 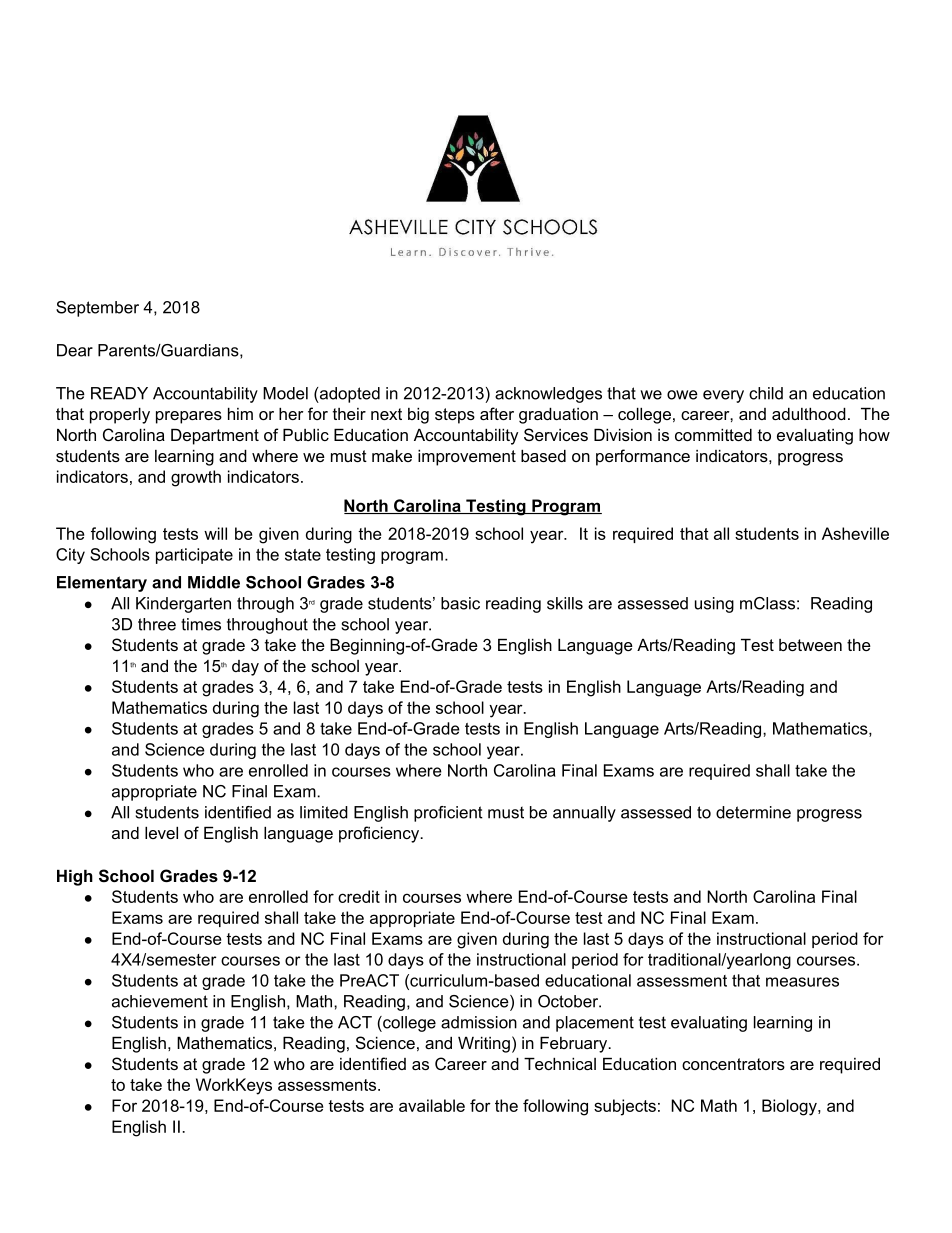 I want to click on September, so click(x=97, y=309).
